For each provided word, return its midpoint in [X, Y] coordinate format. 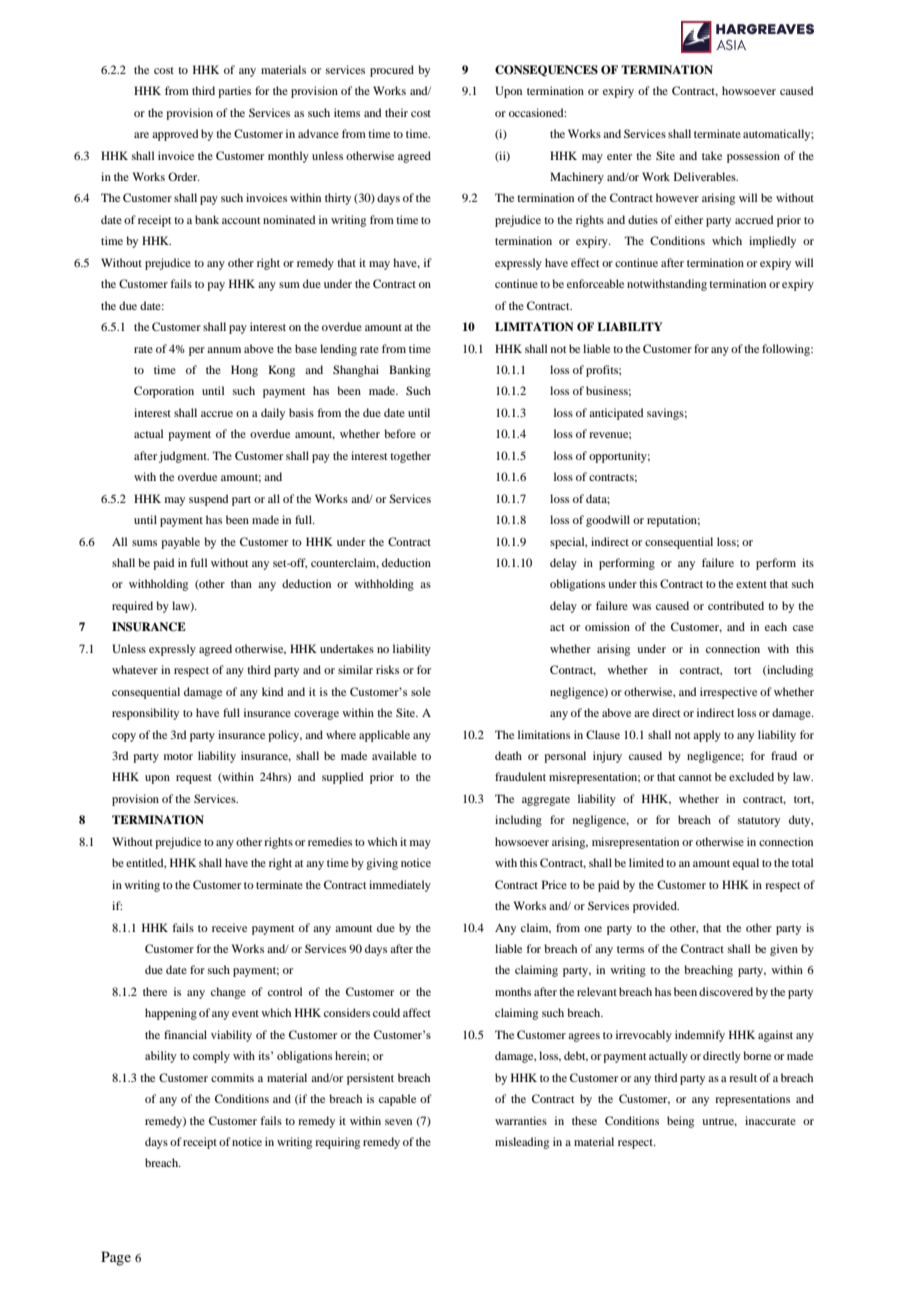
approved [175, 135]
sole [421, 691]
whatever [135, 669]
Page [116, 1258]
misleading [522, 1143]
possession [753, 157]
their [396, 112]
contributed [736, 605]
